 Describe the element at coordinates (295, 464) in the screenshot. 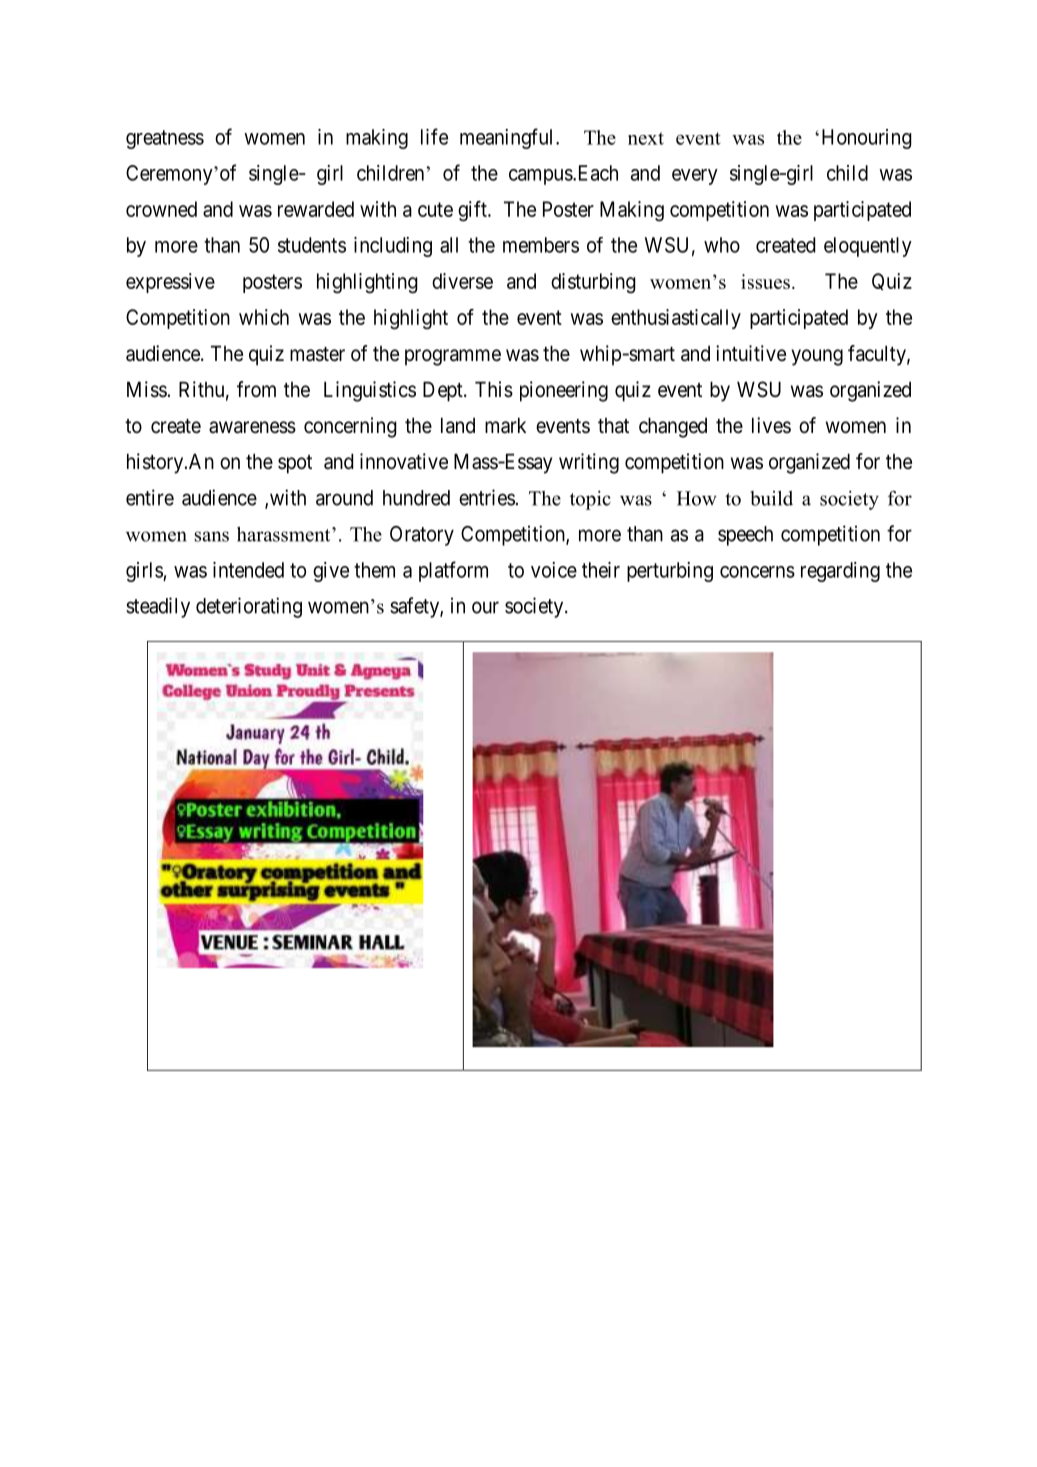

I see `spot` at that location.
